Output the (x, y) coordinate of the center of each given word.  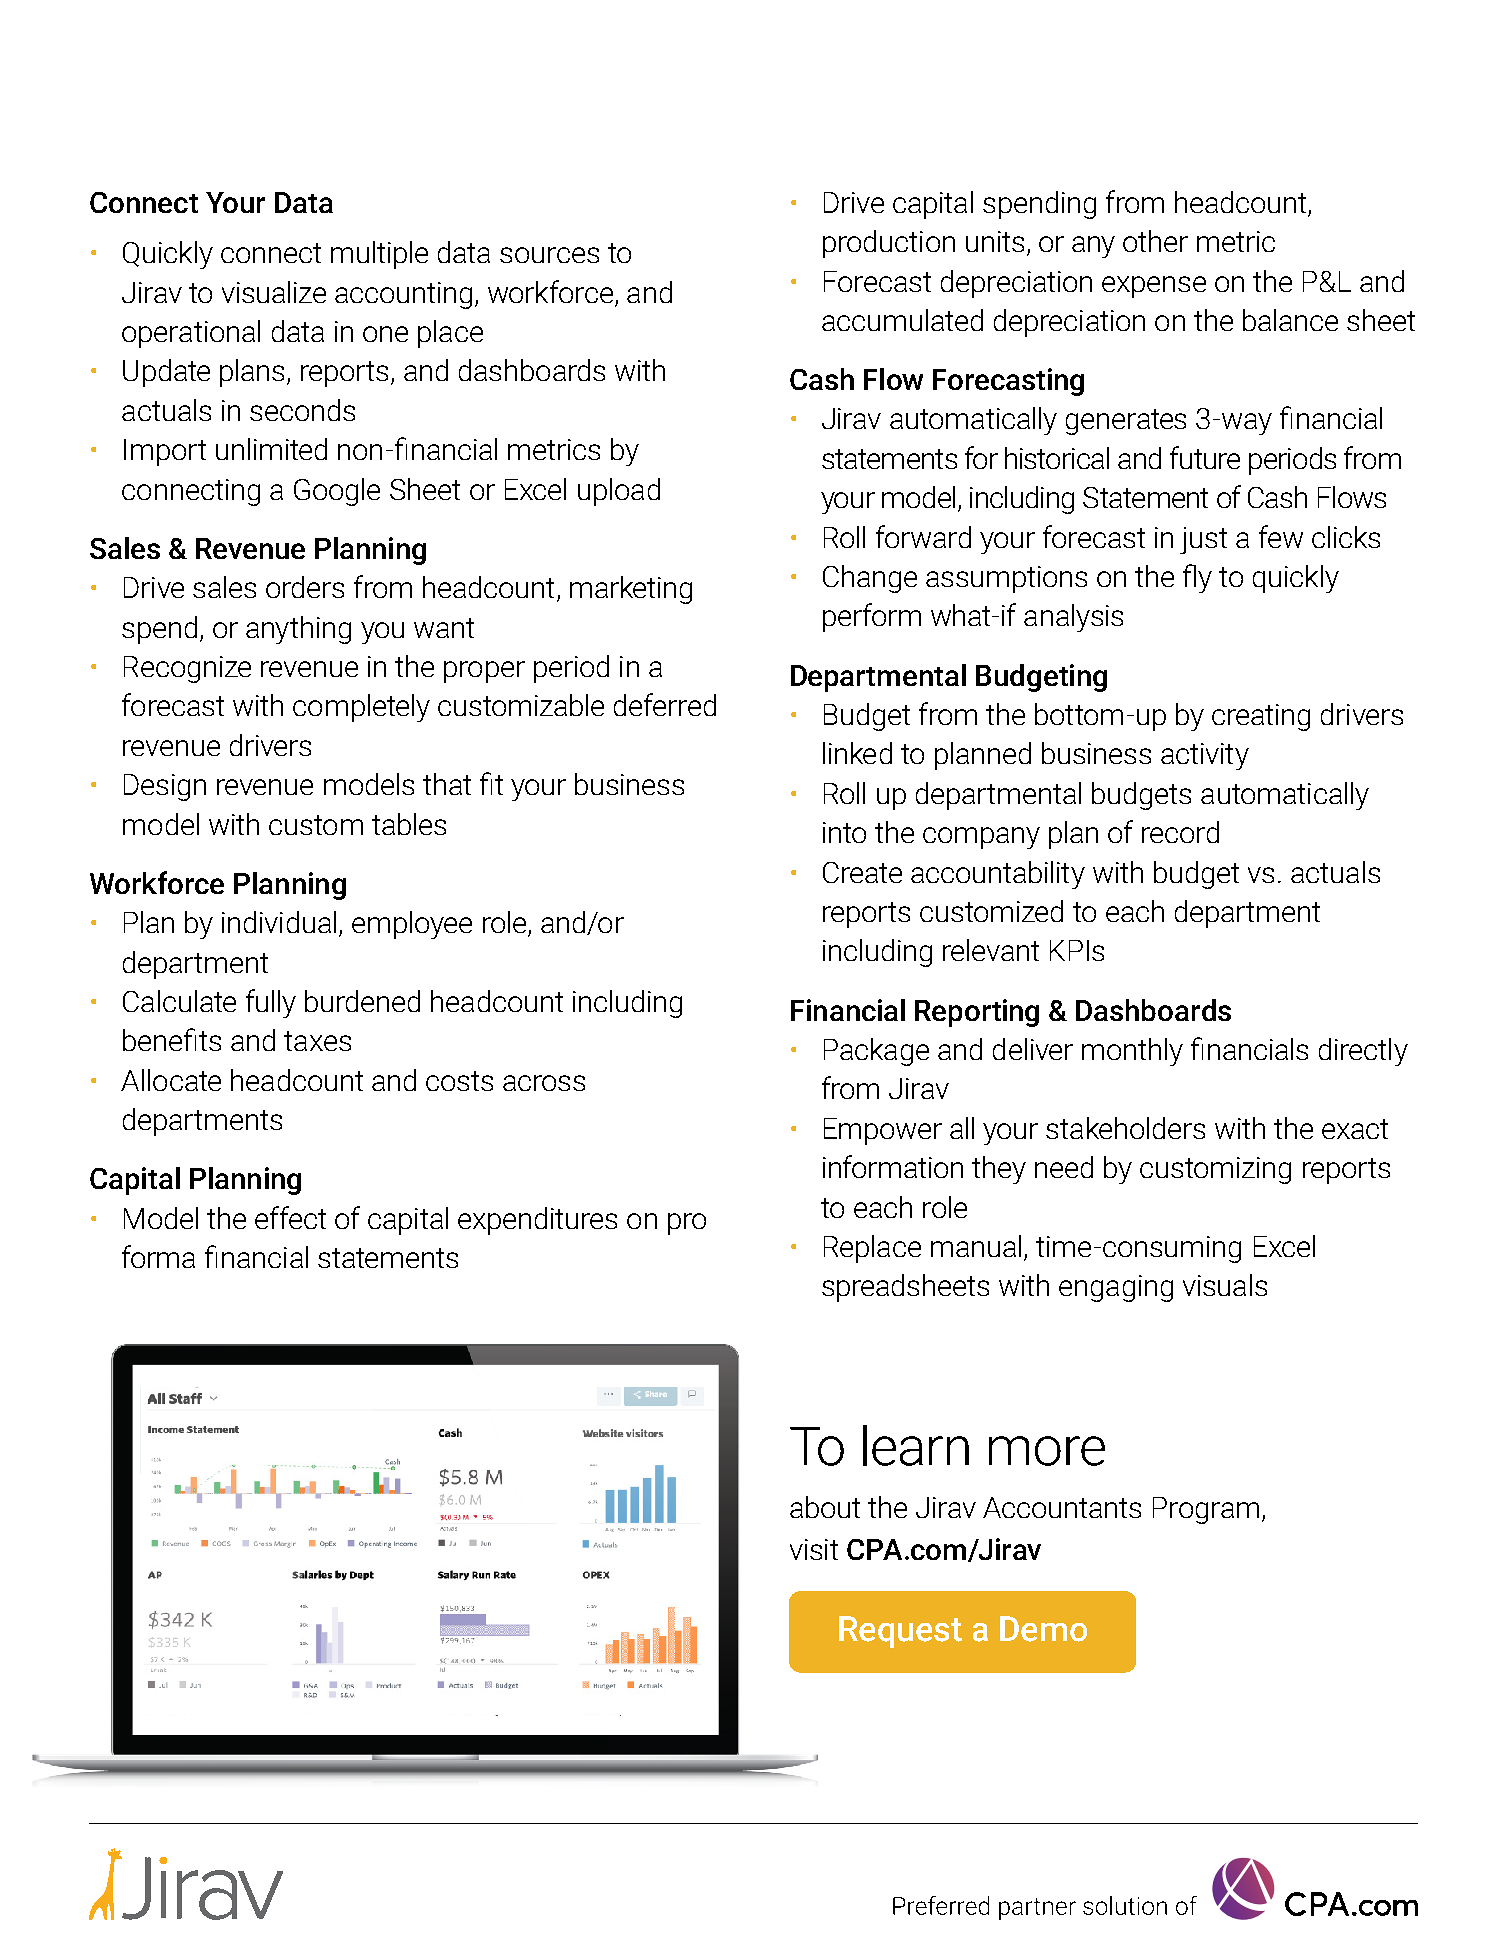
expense (1154, 287)
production (889, 244)
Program (1206, 1510)
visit (814, 1549)
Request (900, 1632)
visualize (274, 292)
